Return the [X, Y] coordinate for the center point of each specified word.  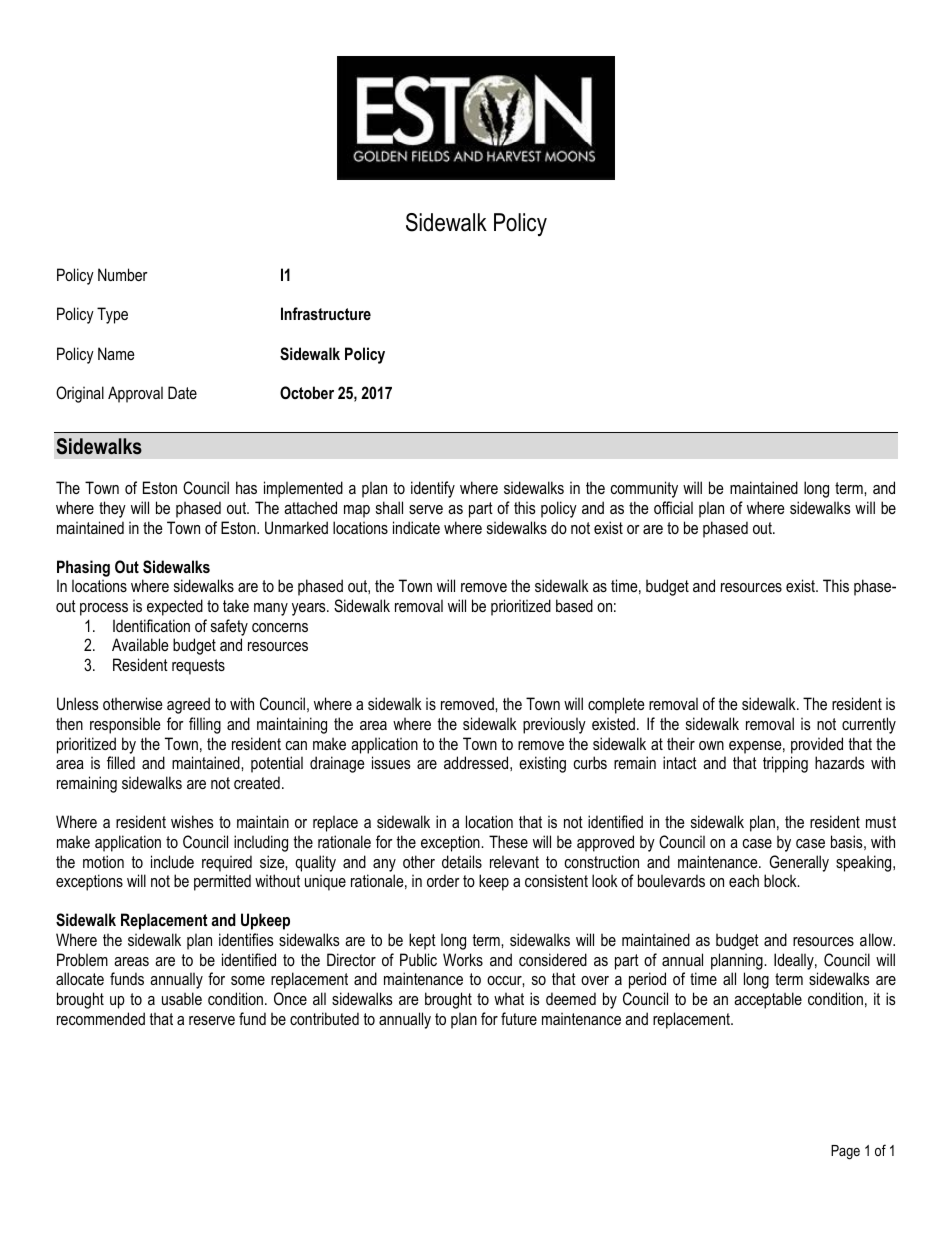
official [673, 507]
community [644, 489]
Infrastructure [326, 313]
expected [175, 607]
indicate [416, 527]
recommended [101, 1018]
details [462, 861]
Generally [799, 863]
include [172, 861]
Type [112, 315]
